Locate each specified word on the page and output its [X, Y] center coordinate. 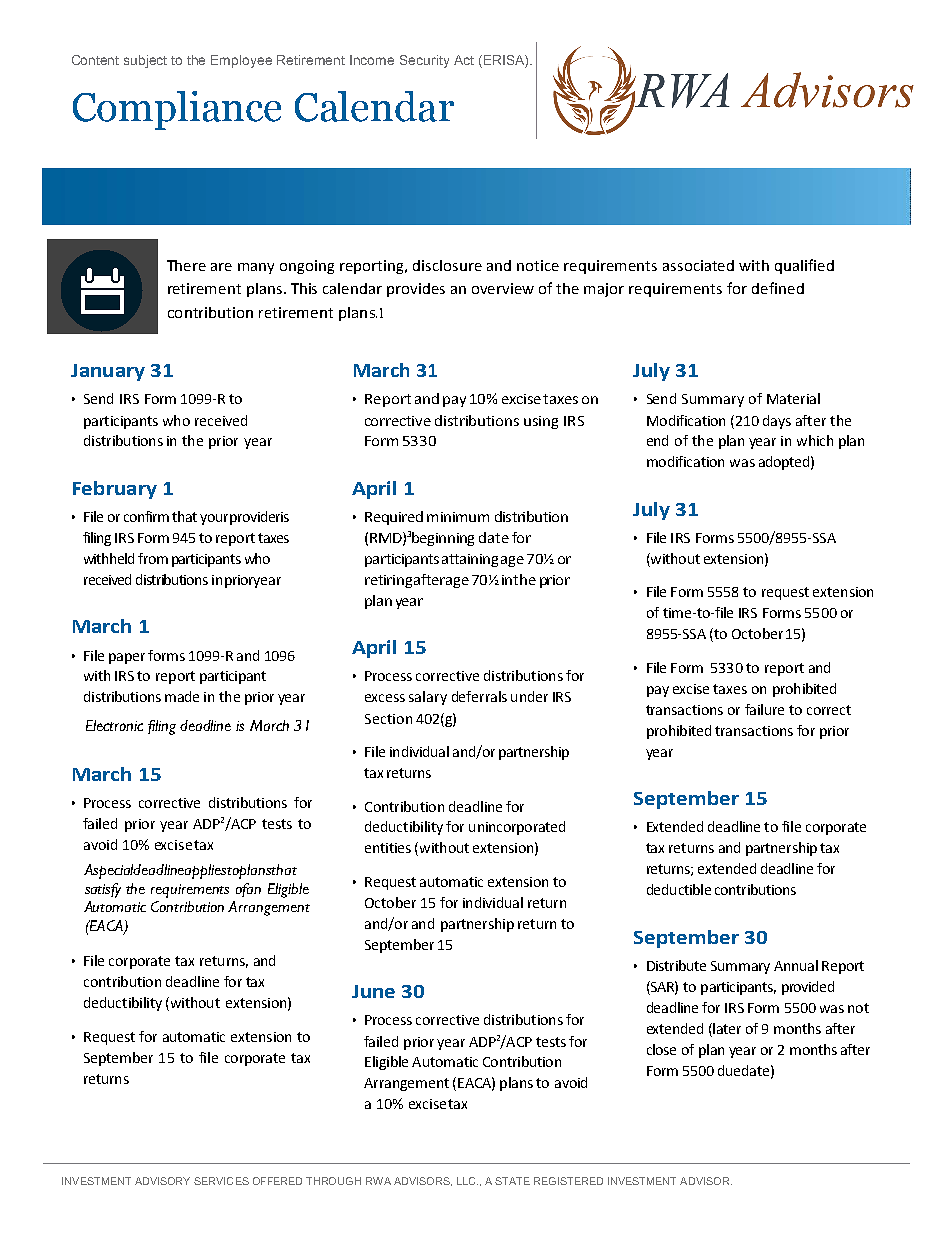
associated [698, 265]
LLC [467, 1181]
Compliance [177, 110]
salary [428, 698]
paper [127, 658]
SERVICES [221, 1181]
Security [424, 61]
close [661, 1049]
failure [764, 709]
